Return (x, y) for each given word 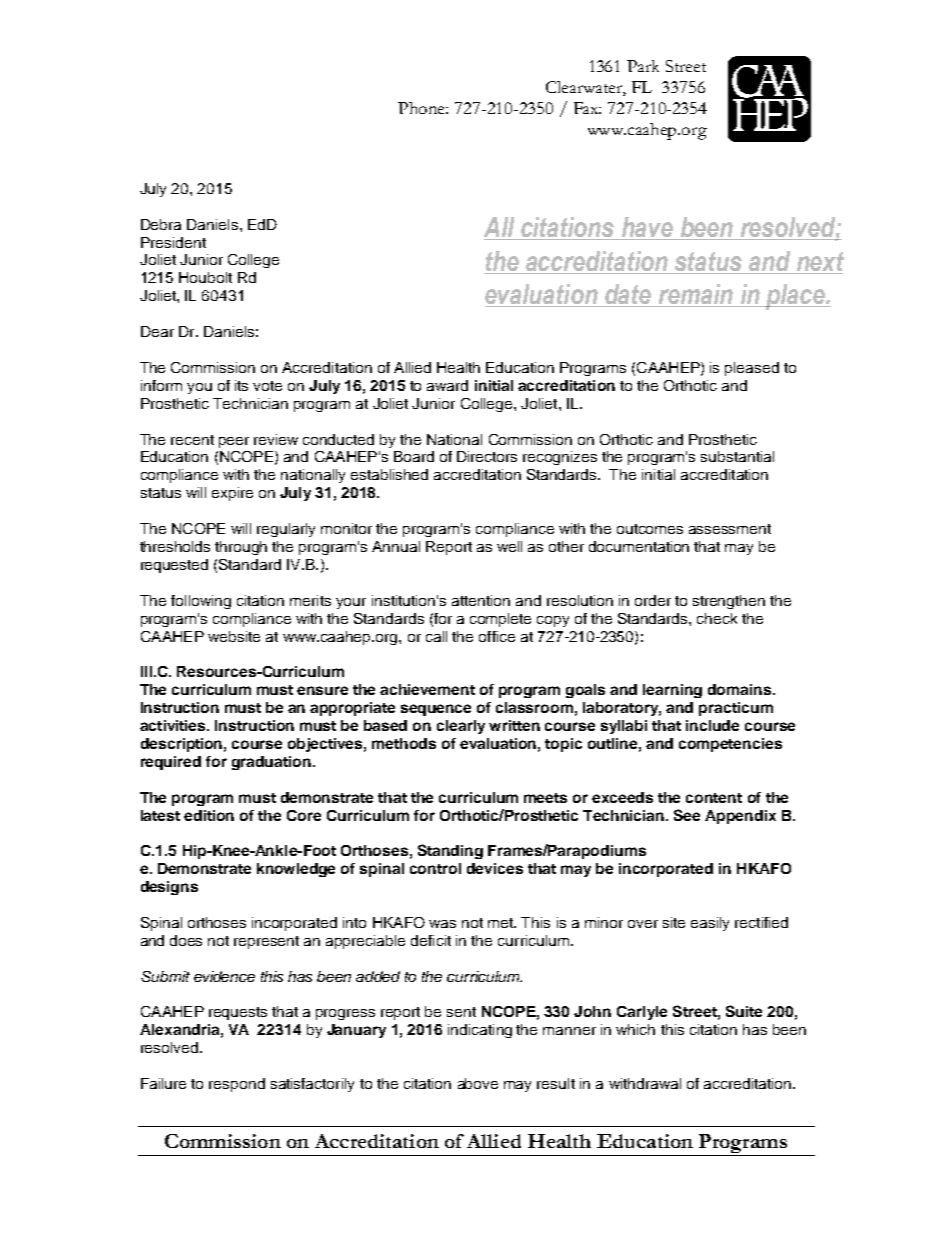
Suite (744, 1011)
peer (234, 442)
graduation (273, 763)
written (514, 725)
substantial (737, 456)
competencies (730, 745)
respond (237, 1085)
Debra (161, 224)
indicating (480, 1031)
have (647, 228)
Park (643, 66)
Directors (487, 456)
